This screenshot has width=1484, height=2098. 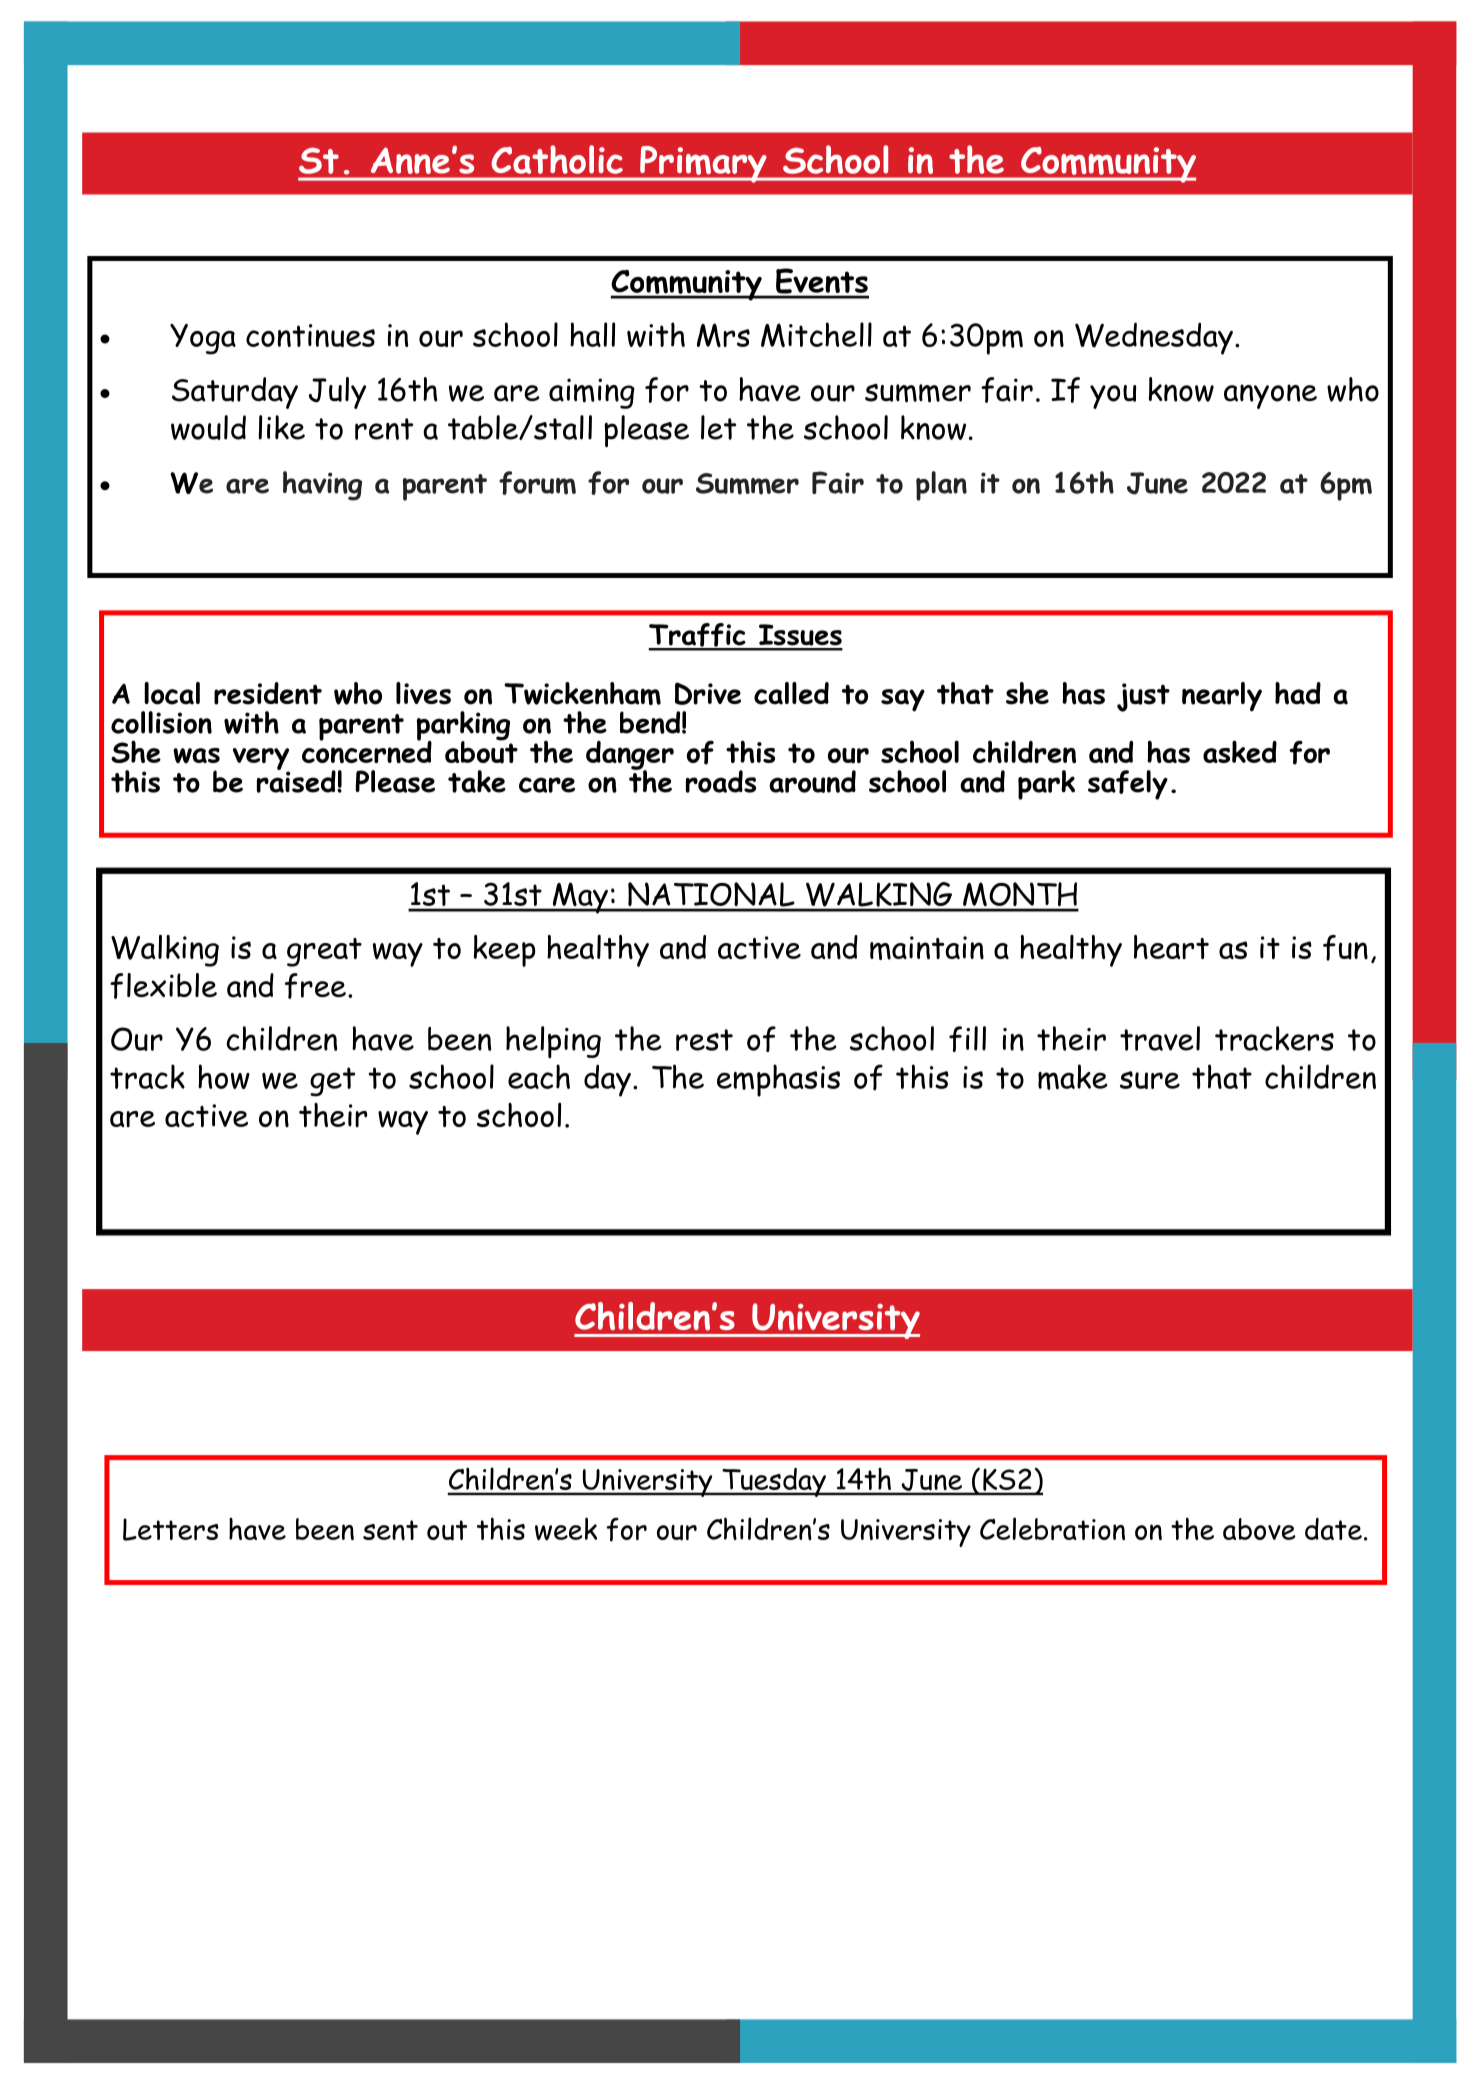 I want to click on called, so click(x=791, y=693).
